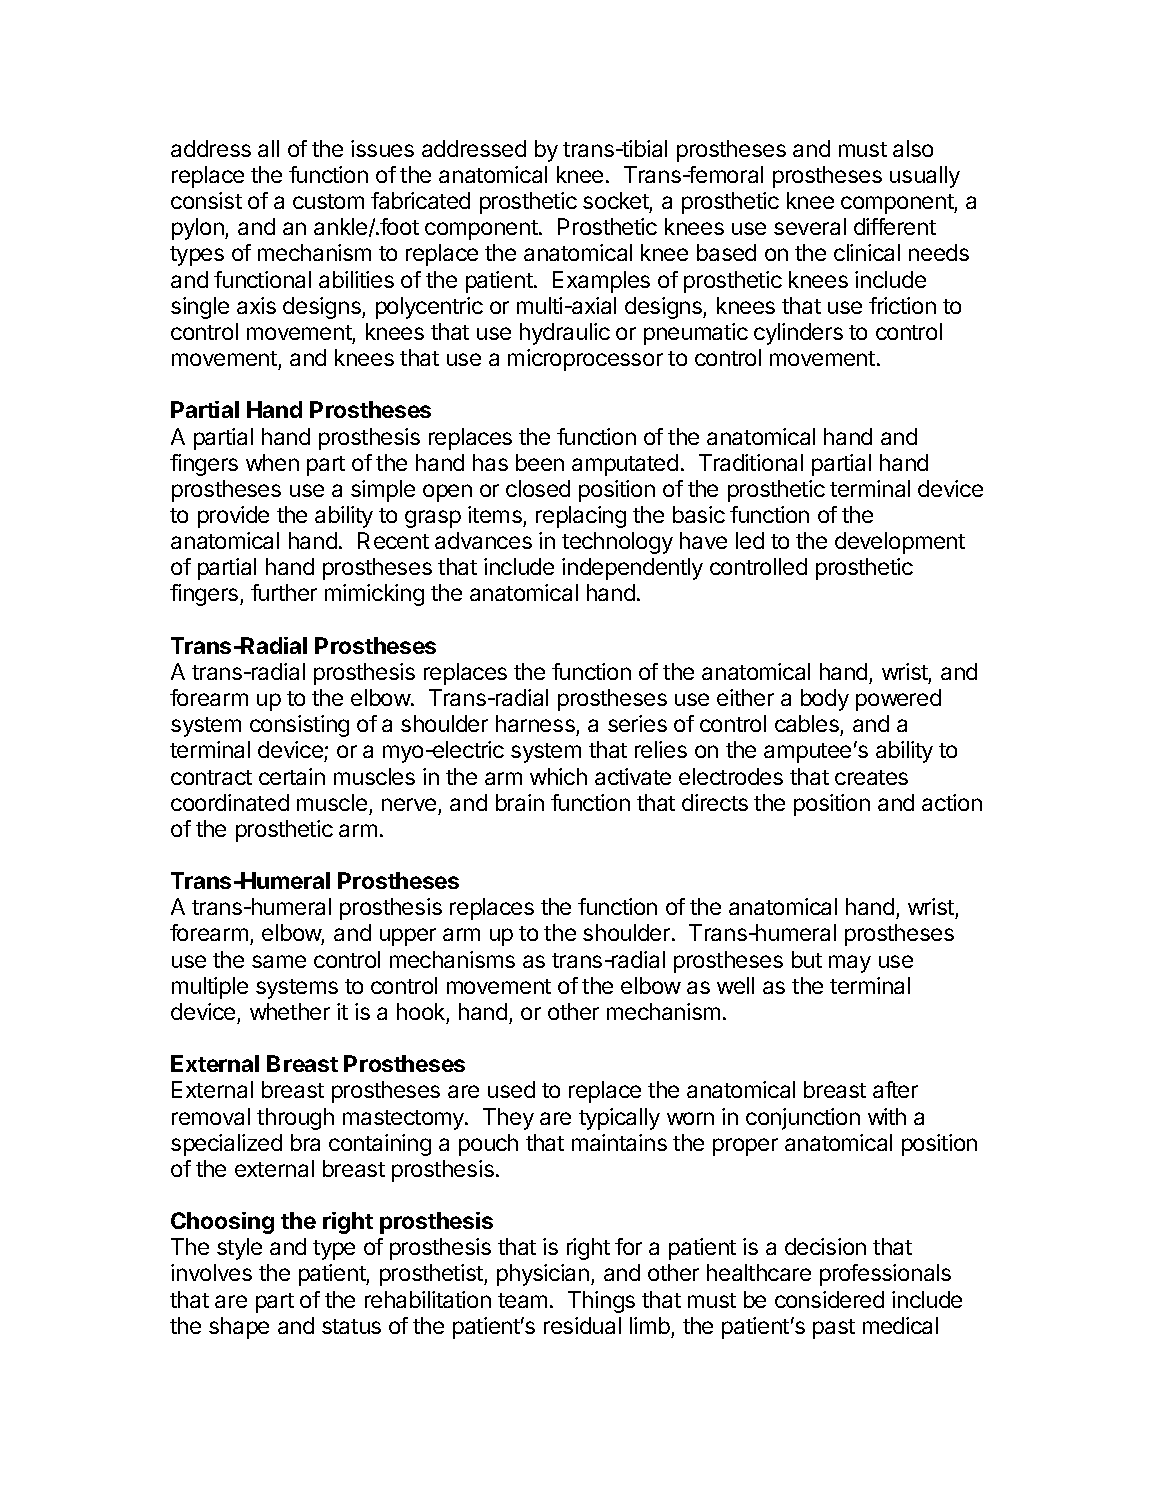 The width and height of the page is (1160, 1501). Describe the element at coordinates (284, 592) in the page. I see `further` at that location.
